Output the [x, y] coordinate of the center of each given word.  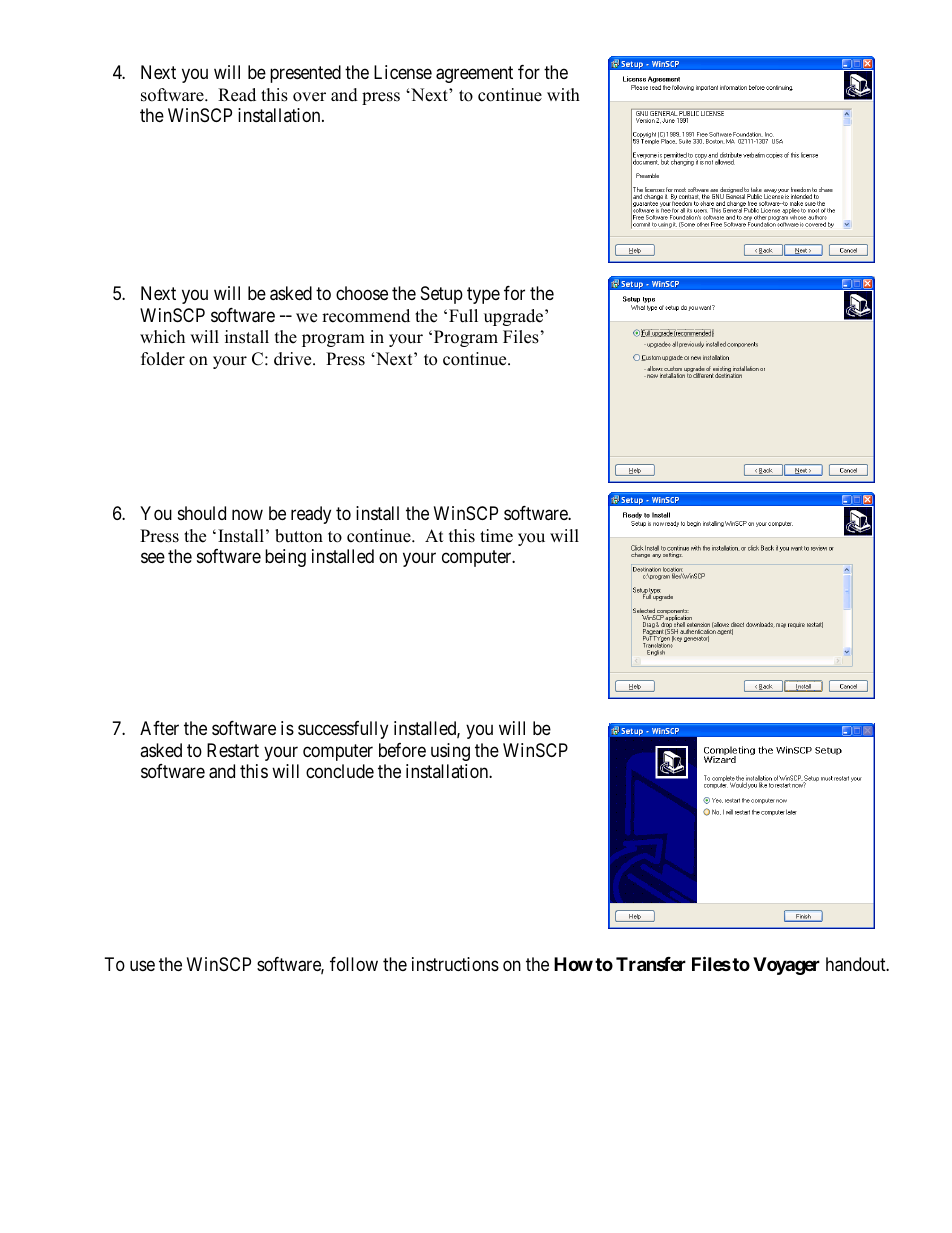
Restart [233, 750]
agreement [474, 75]
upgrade [515, 317]
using [450, 752]
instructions [455, 964]
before [402, 750]
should [202, 513]
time [496, 536]
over [309, 97]
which [162, 337]
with [563, 94]
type [483, 295]
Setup [442, 295]
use [142, 966]
